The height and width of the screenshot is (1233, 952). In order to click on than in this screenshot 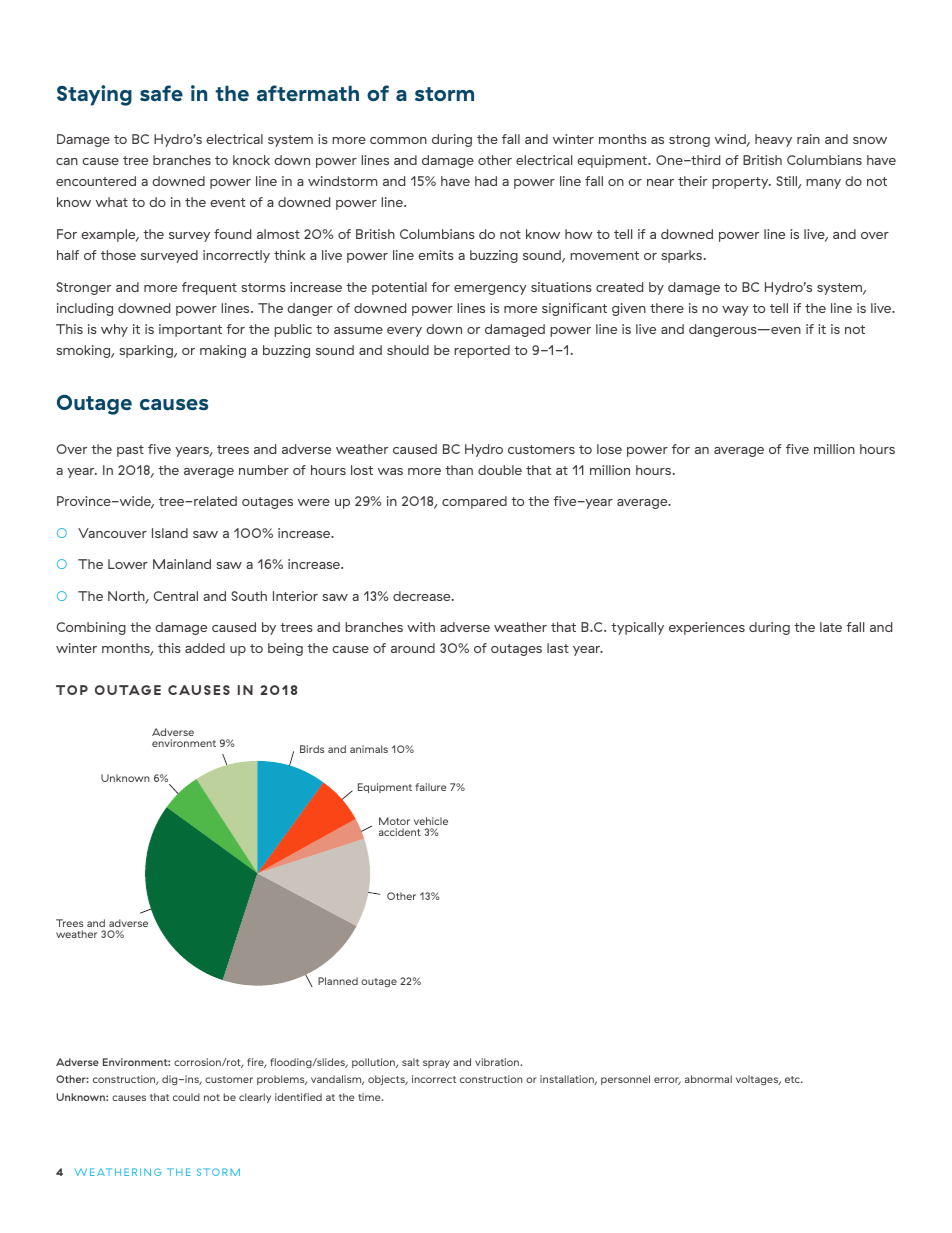, I will do `click(459, 470)`.
